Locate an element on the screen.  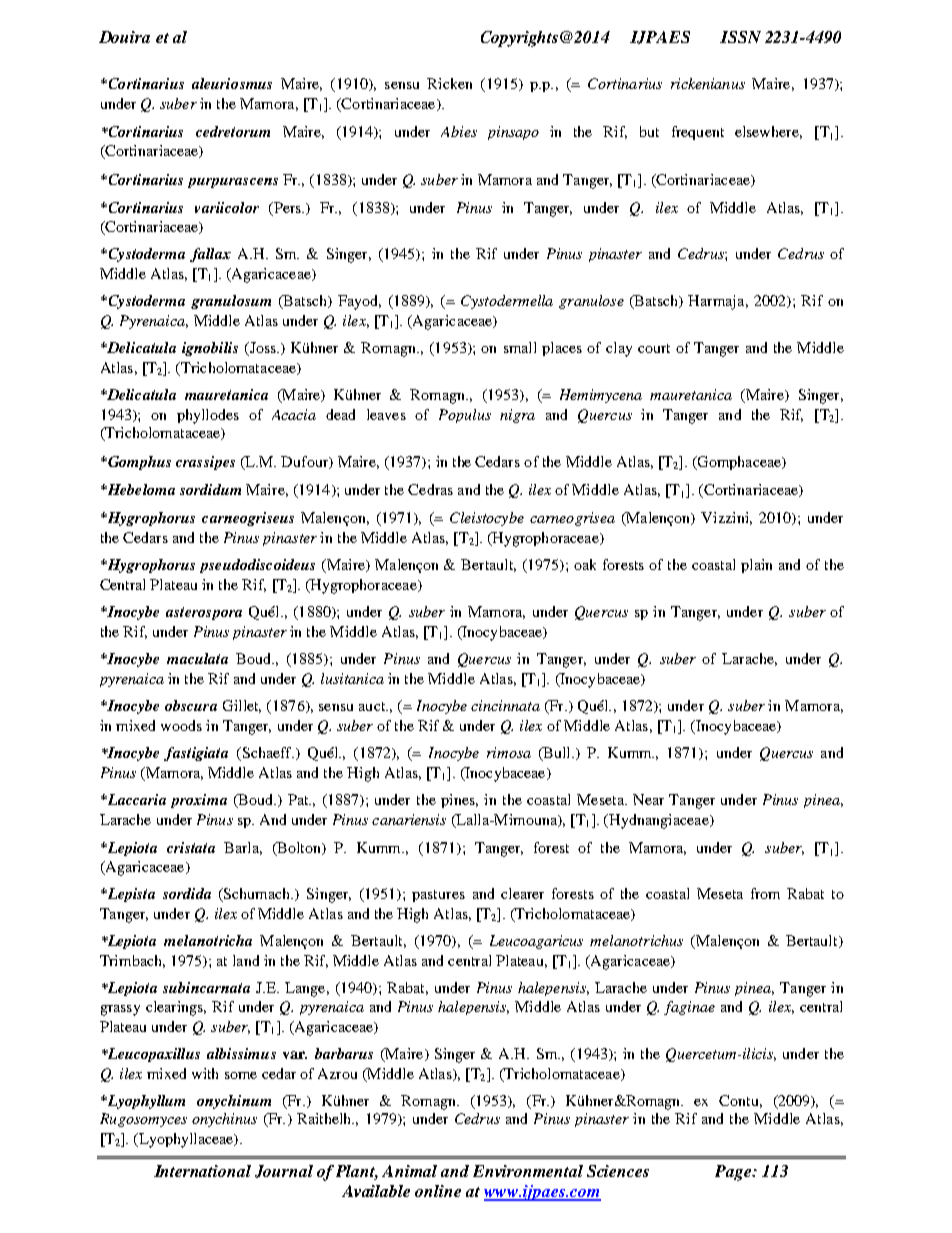
plain is located at coordinates (756, 566).
